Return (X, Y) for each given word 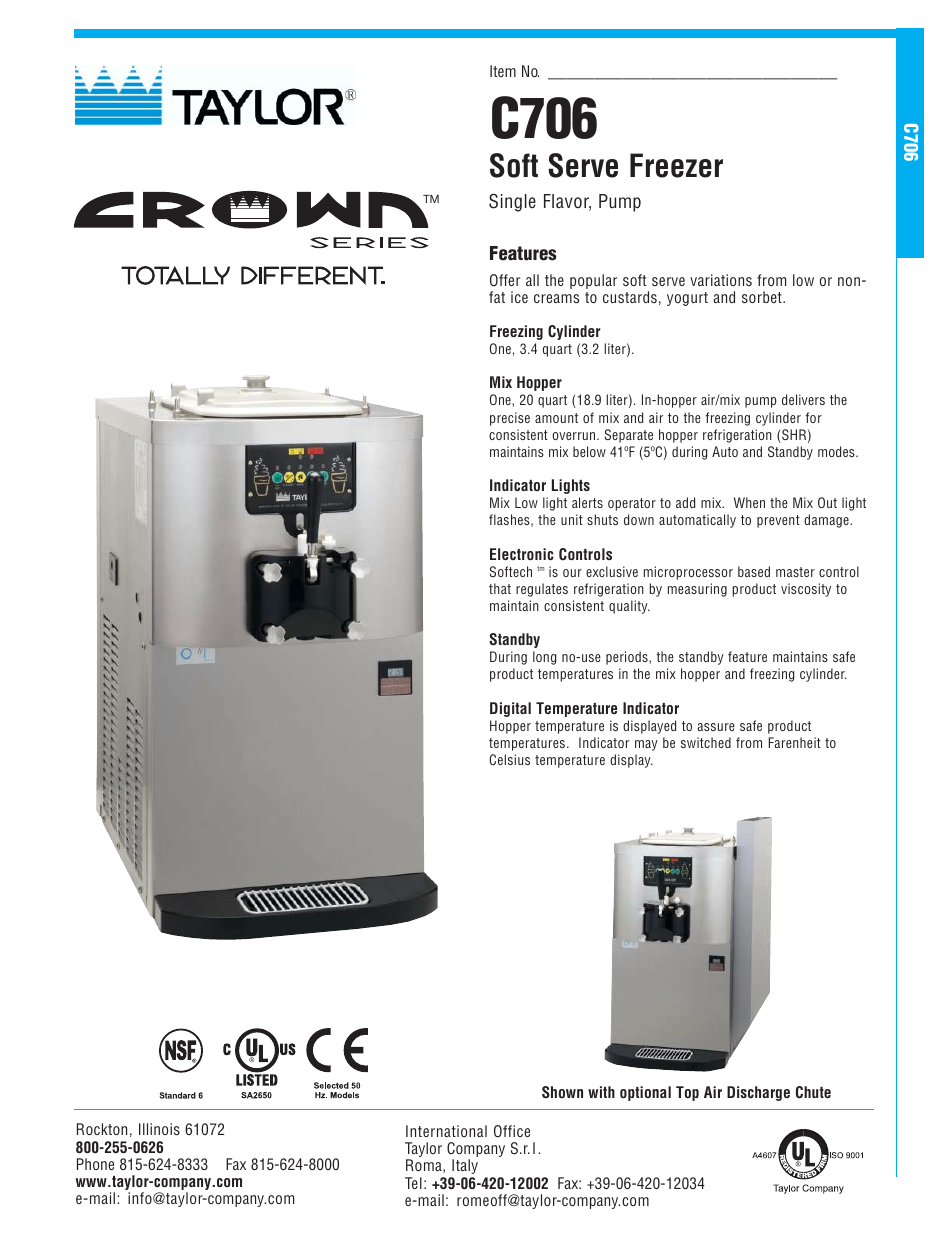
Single (512, 202)
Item (503, 71)
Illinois (159, 1129)
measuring (697, 590)
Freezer (676, 165)
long (544, 658)
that (500, 588)
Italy (465, 1166)
